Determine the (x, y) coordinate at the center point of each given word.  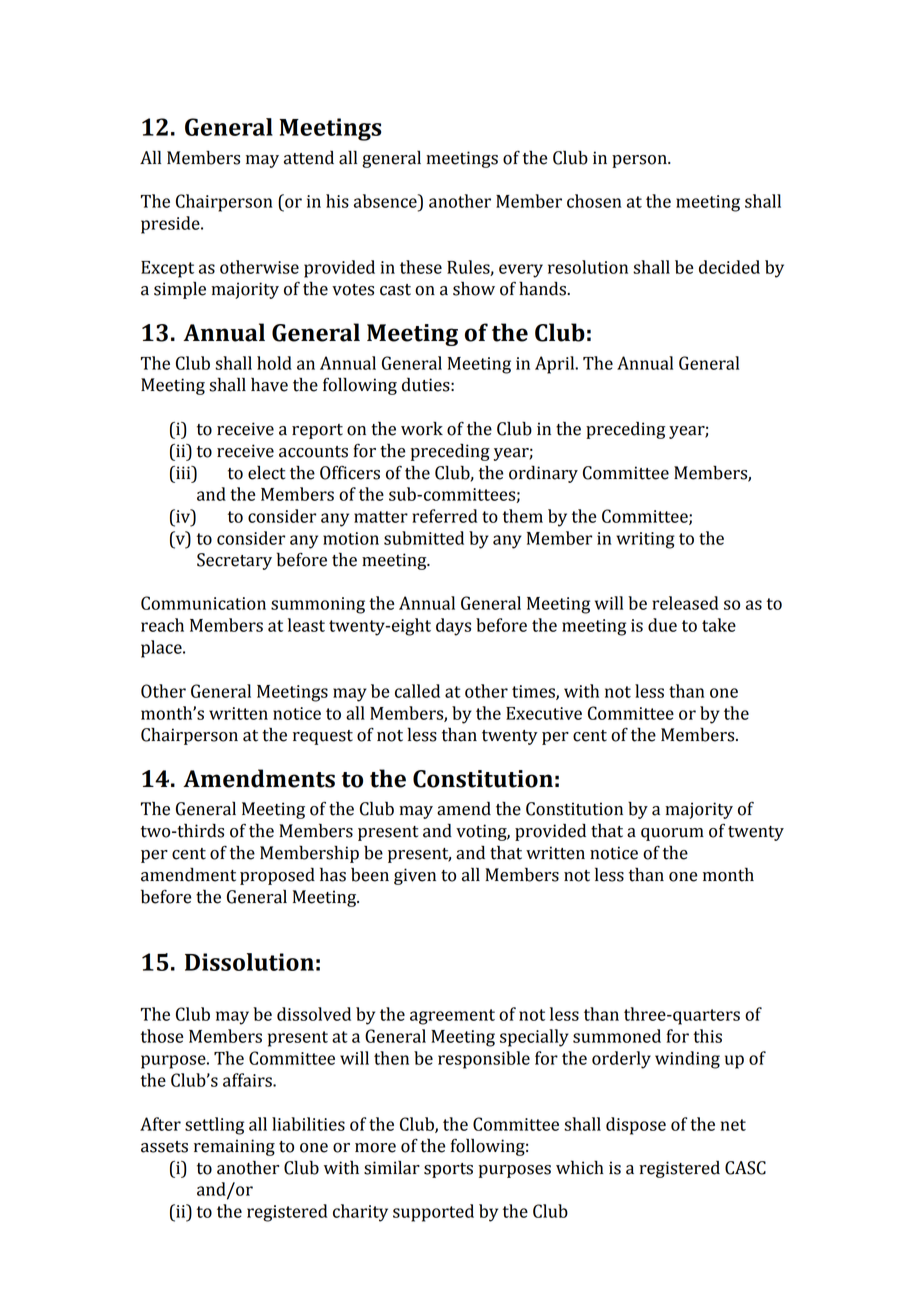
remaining (234, 1147)
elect (266, 473)
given (415, 876)
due (662, 625)
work (422, 428)
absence (386, 201)
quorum (672, 834)
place (162, 649)
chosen (594, 201)
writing (645, 540)
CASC (745, 1168)
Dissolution (249, 962)
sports (448, 1170)
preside (171, 225)
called (417, 691)
